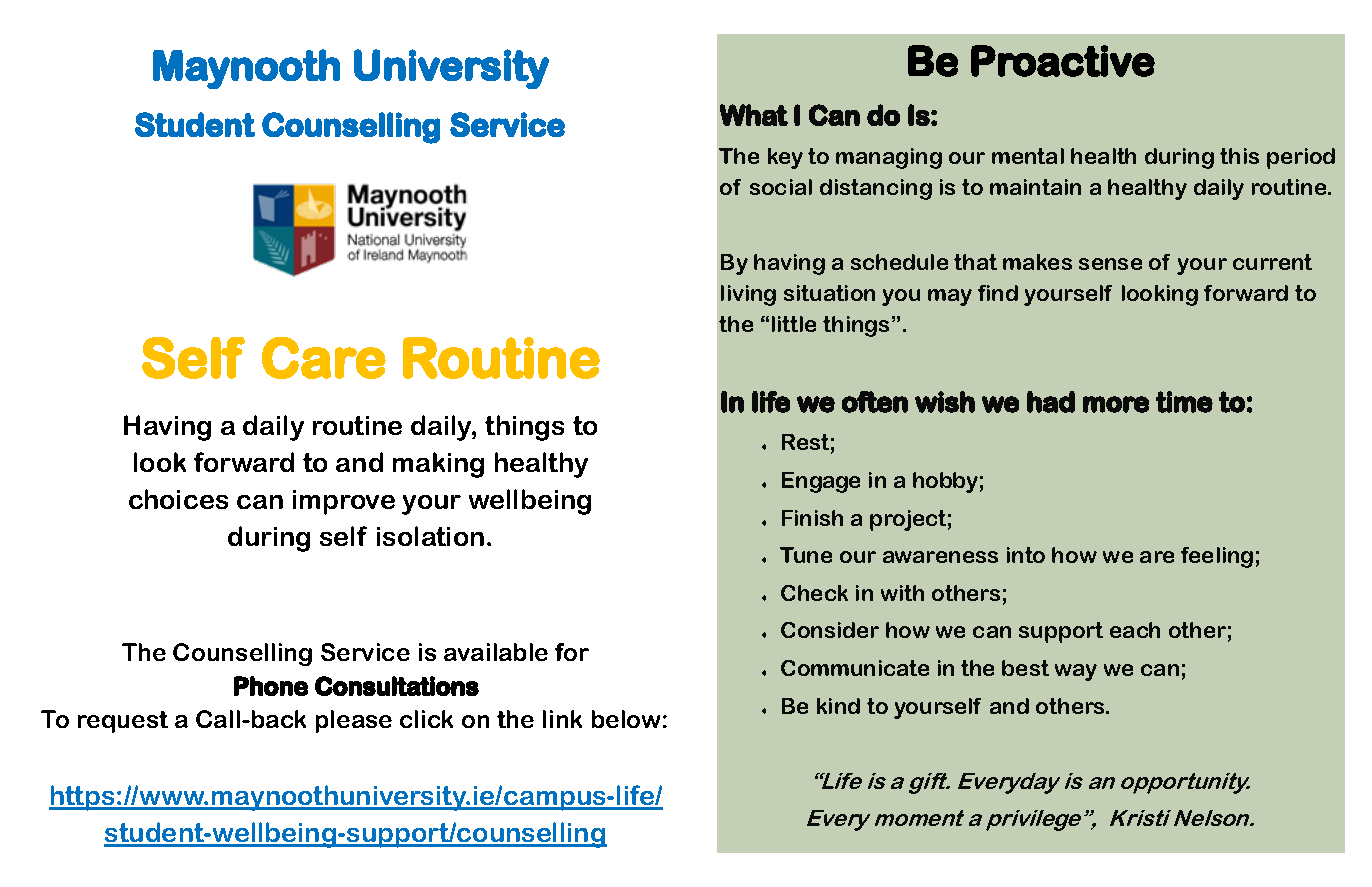  Describe the element at coordinates (324, 358) in the screenshot. I see `Care` at that location.
